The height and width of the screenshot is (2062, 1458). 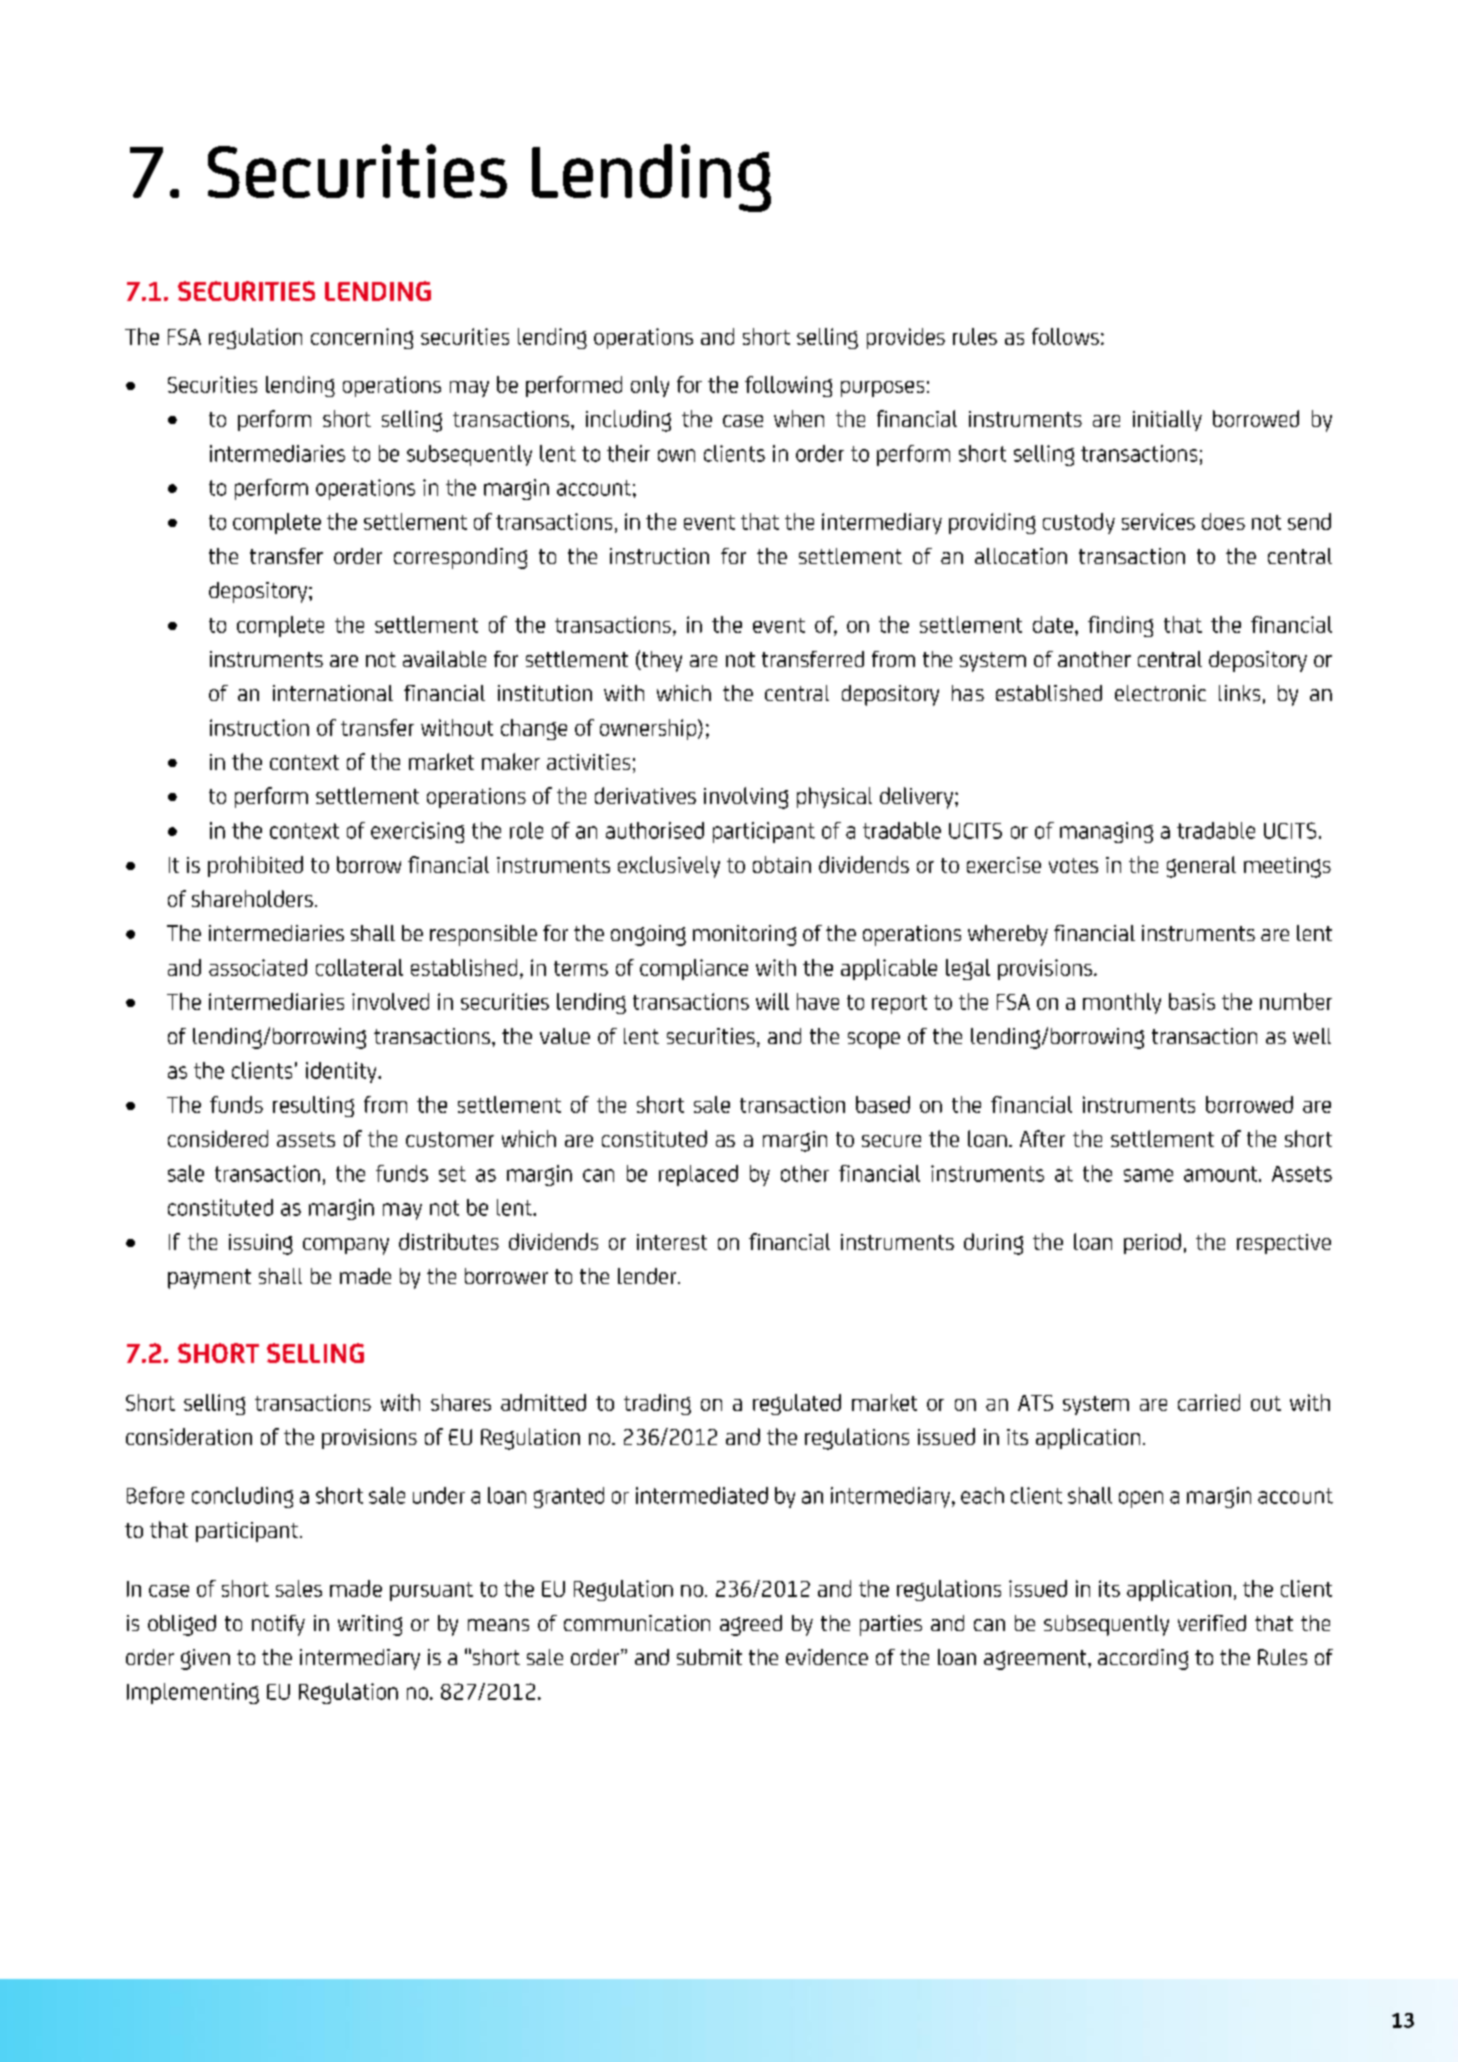 What do you see at coordinates (788, 386) in the screenshot?
I see `following` at bounding box center [788, 386].
